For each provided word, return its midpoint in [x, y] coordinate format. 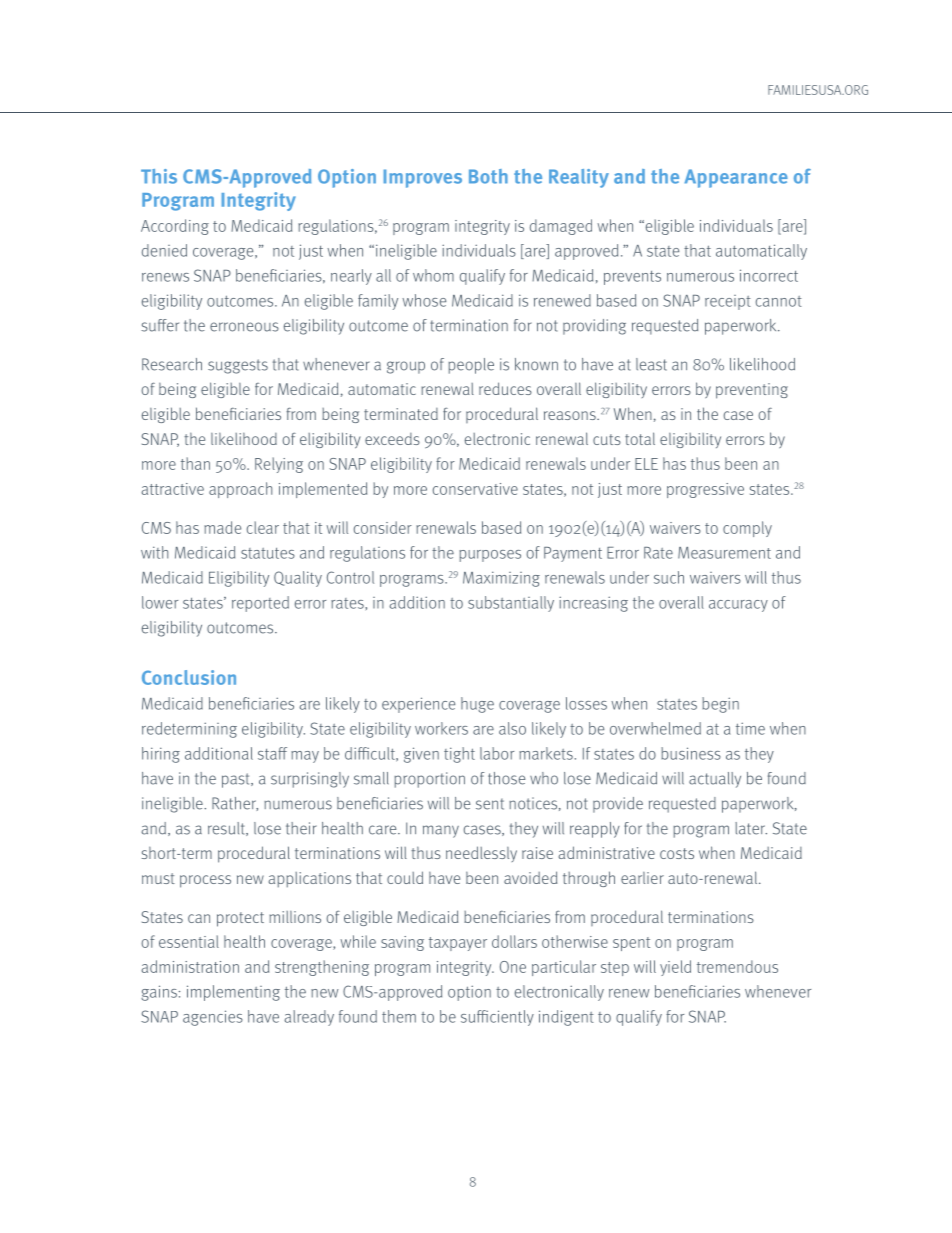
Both [488, 176]
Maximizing [501, 579]
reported [260, 604]
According [175, 227]
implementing [233, 993]
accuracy [738, 606]
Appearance [736, 178]
